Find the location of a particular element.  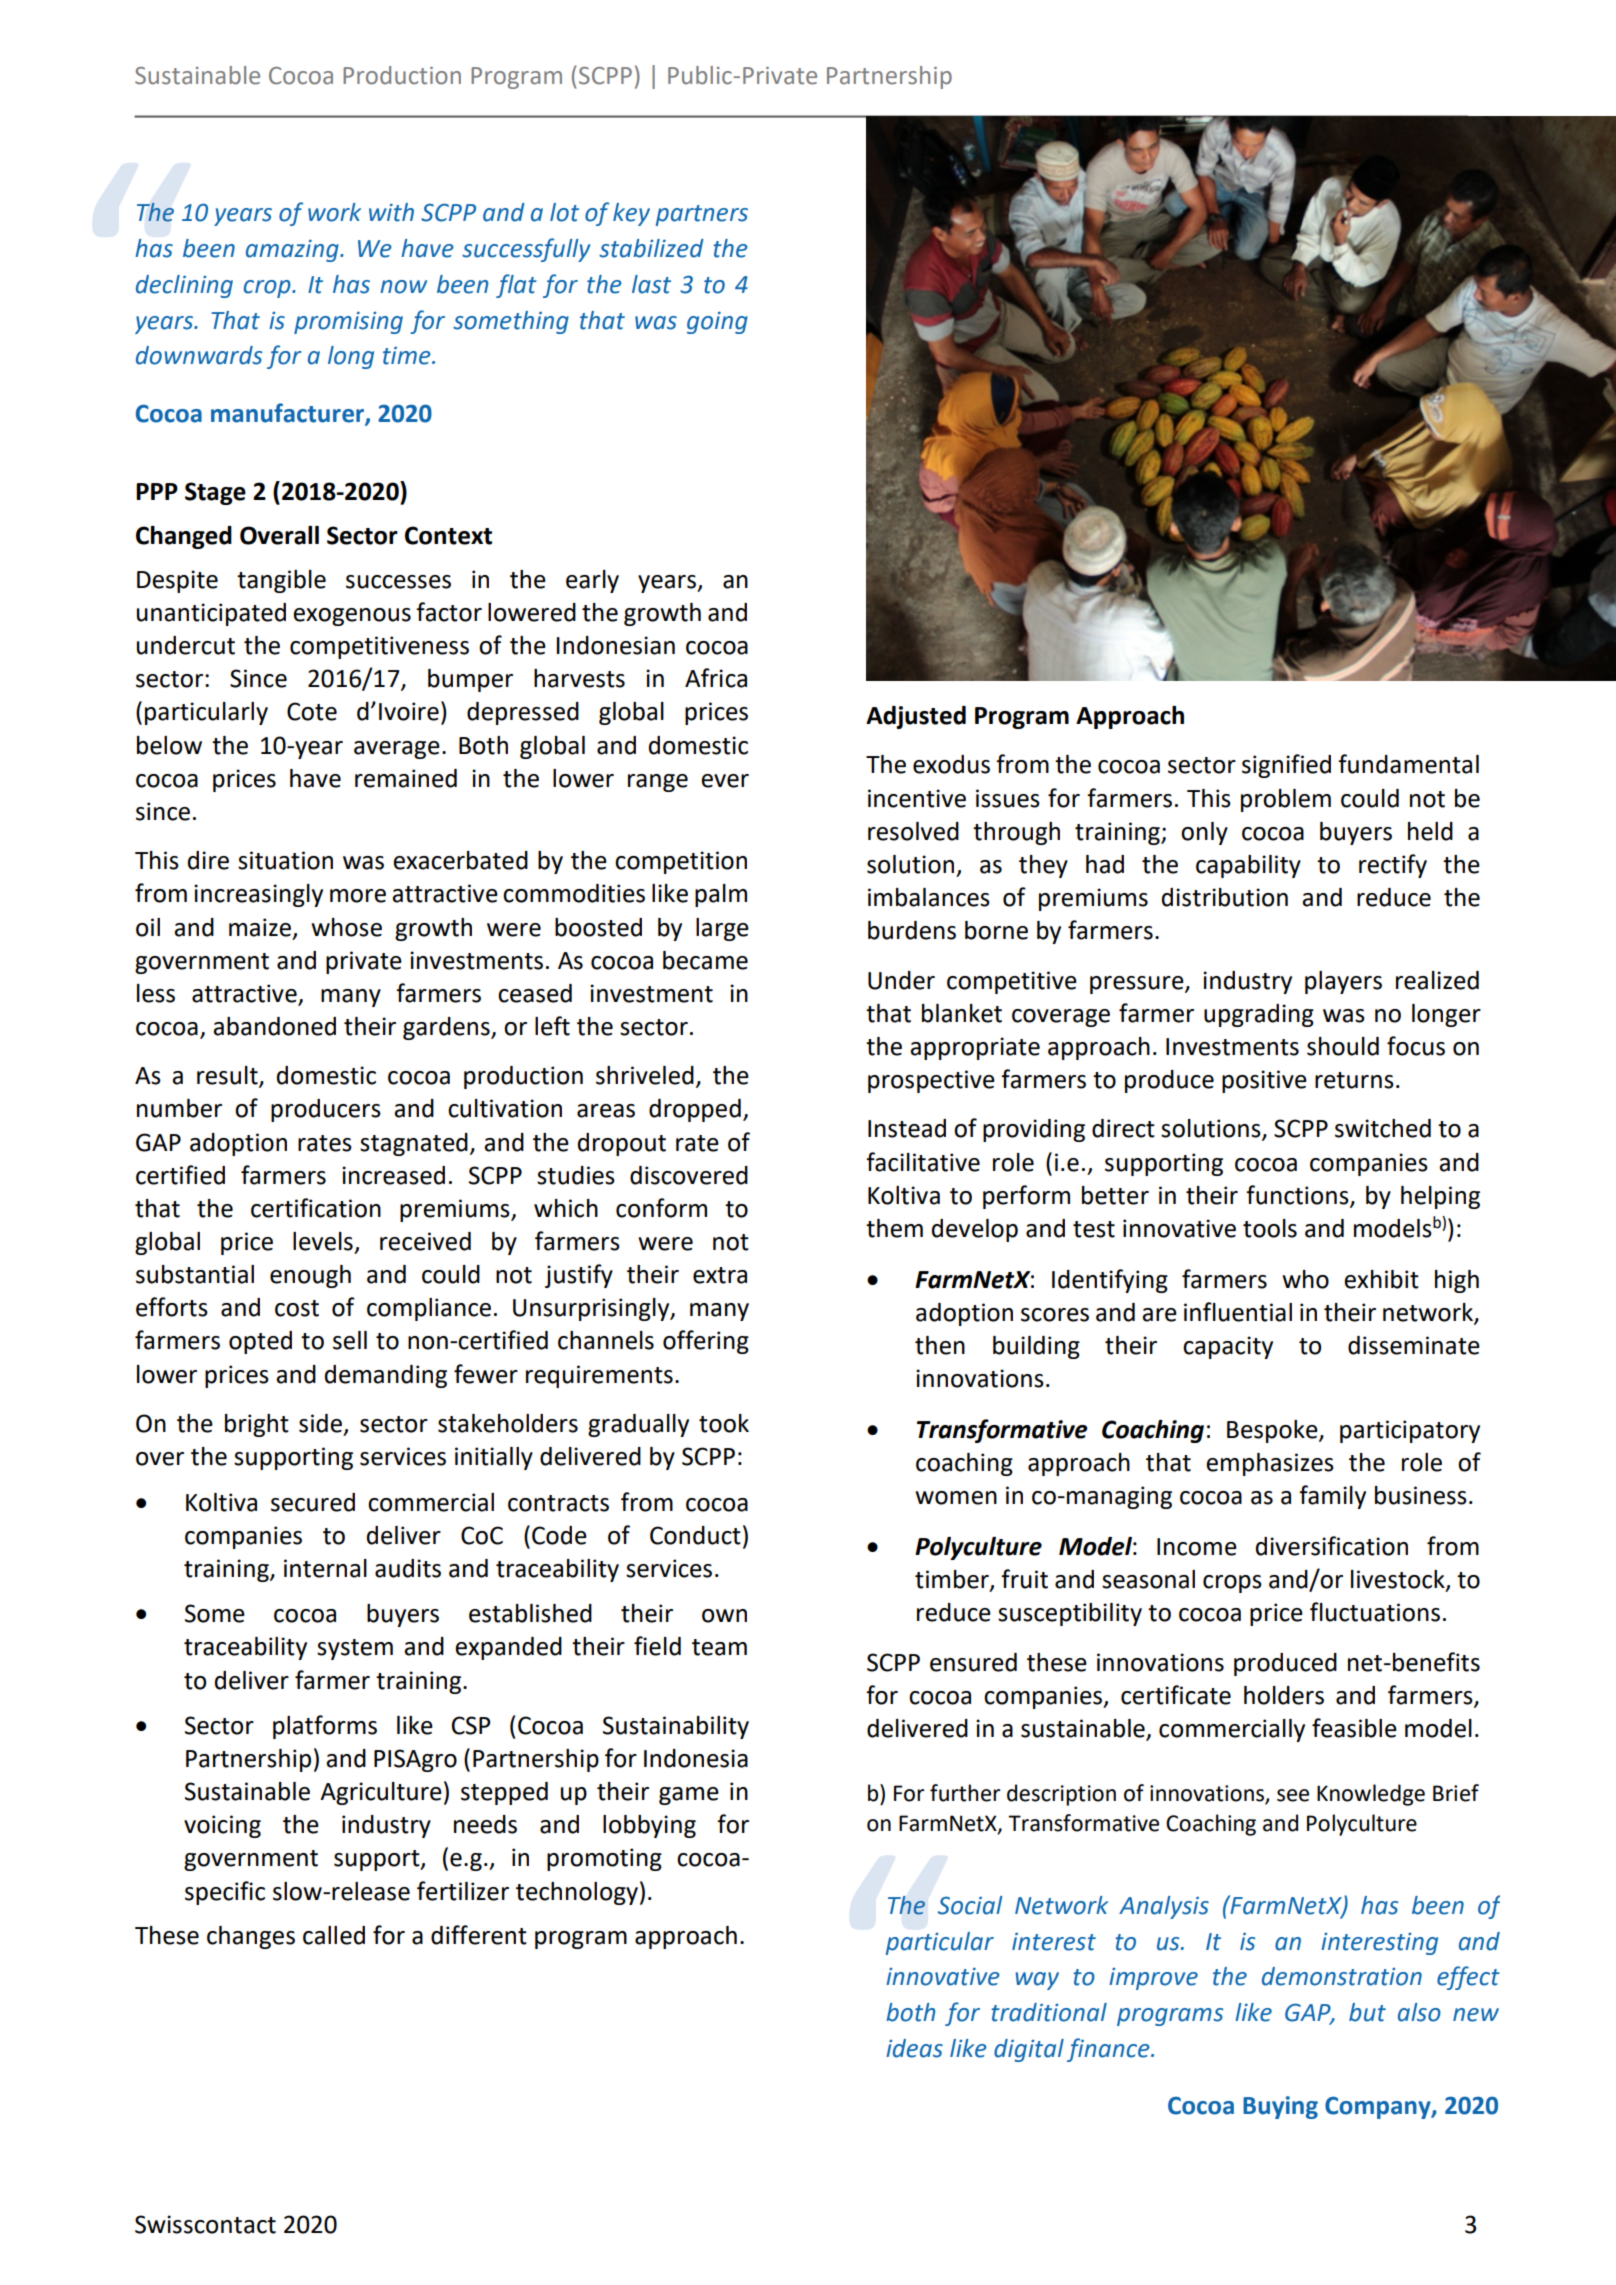

palm is located at coordinates (721, 895).
